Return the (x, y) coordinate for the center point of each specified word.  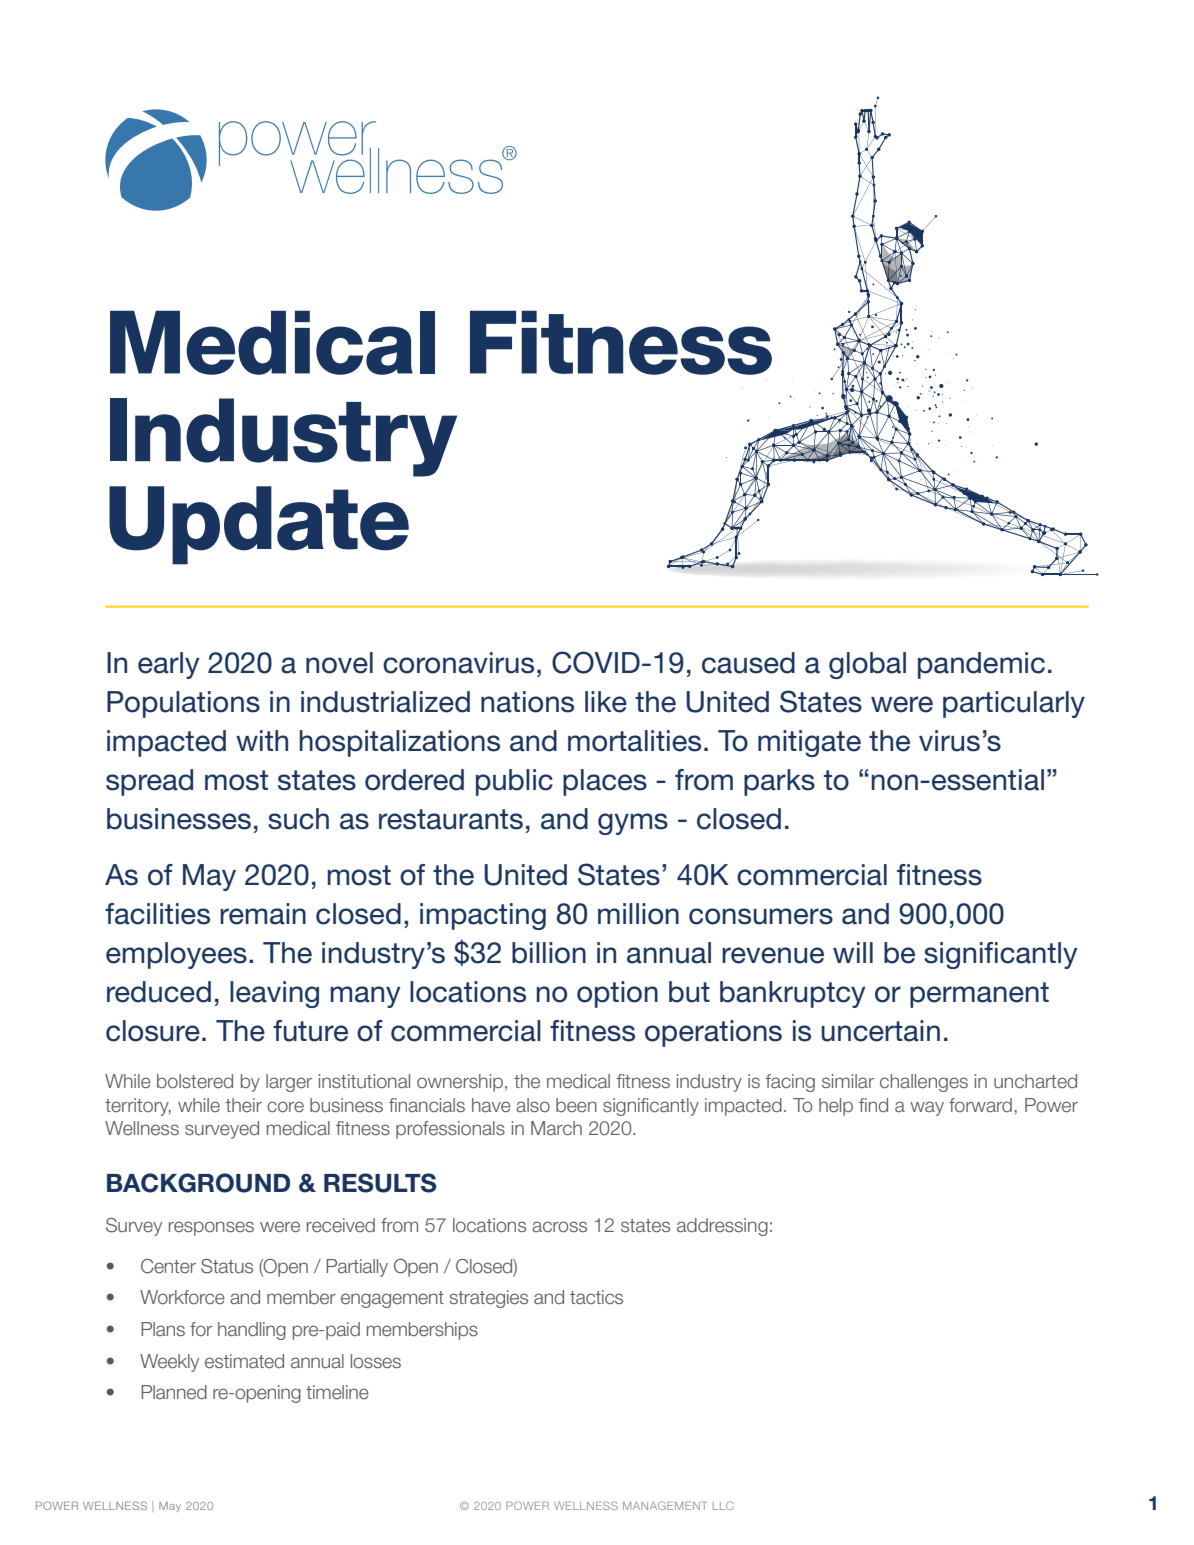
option (617, 994)
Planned (174, 1392)
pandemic (981, 665)
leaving (274, 994)
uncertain (881, 1031)
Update (259, 525)
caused (748, 663)
